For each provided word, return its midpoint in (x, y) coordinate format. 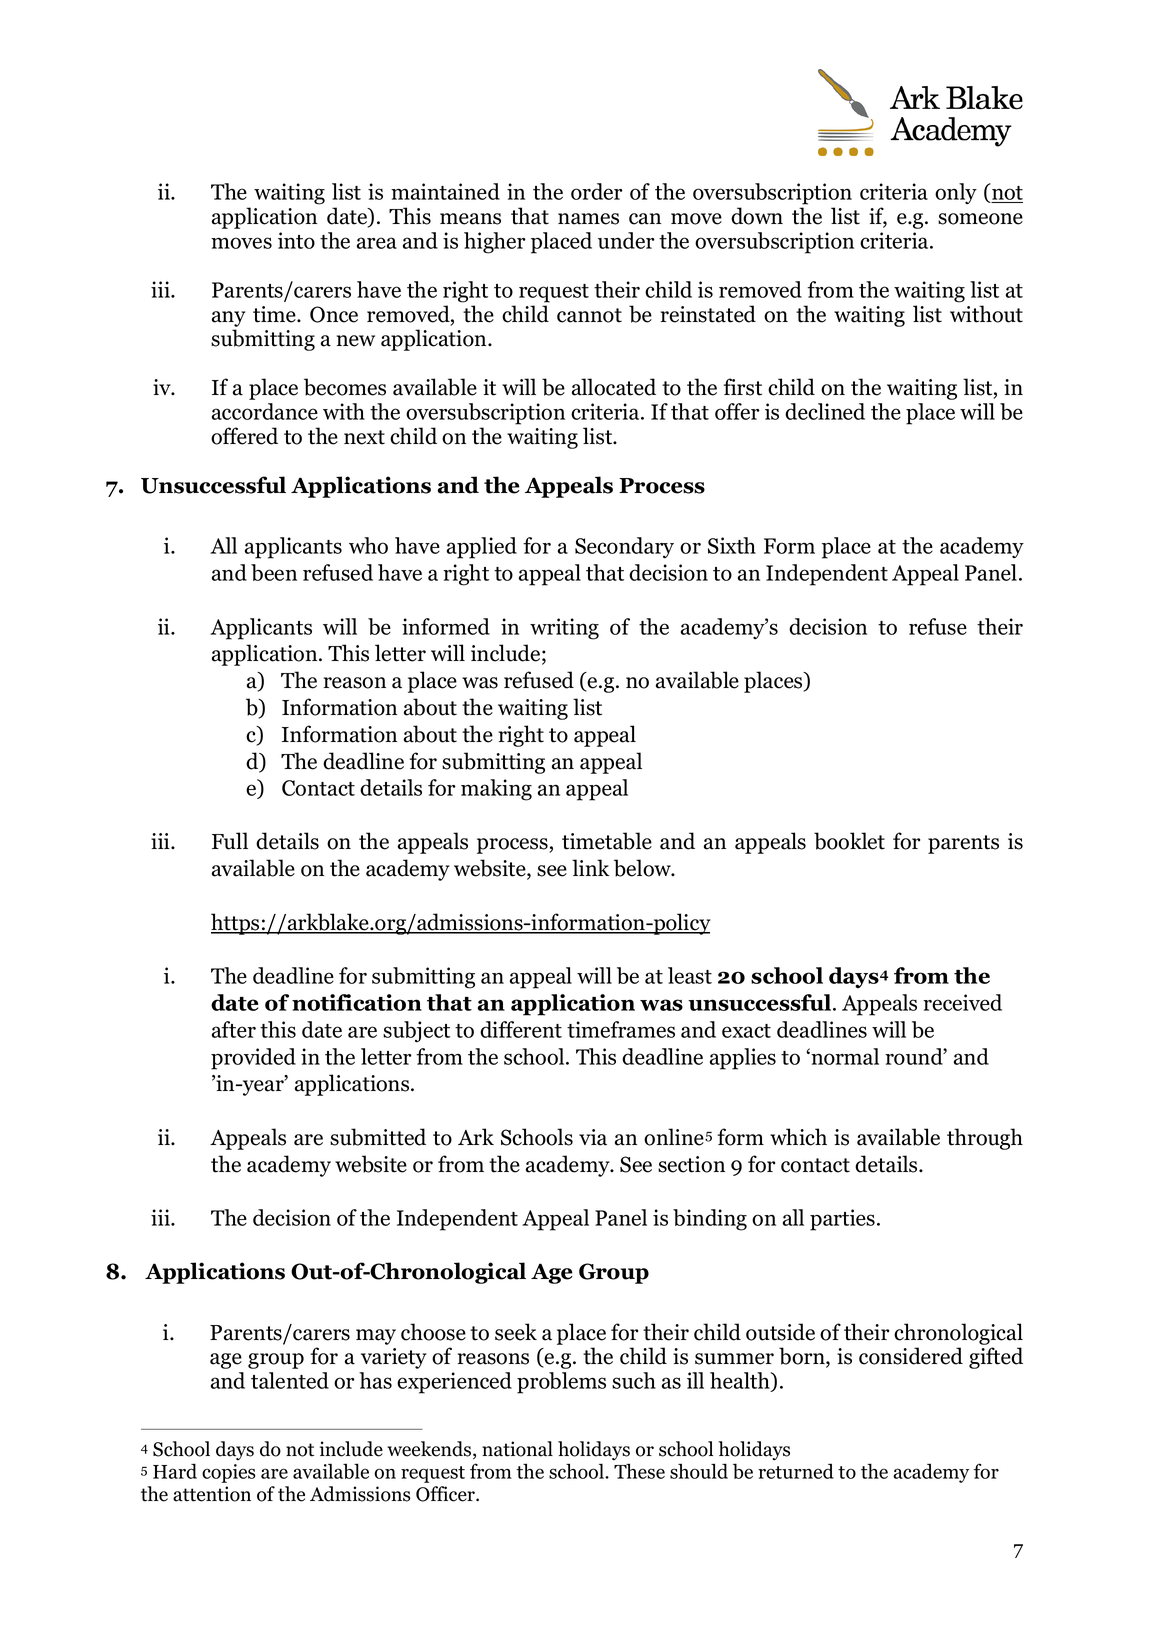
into (296, 240)
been (274, 572)
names (588, 219)
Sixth (732, 545)
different (521, 1029)
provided (253, 1059)
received (962, 1002)
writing (564, 629)
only (956, 193)
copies (228, 1473)
